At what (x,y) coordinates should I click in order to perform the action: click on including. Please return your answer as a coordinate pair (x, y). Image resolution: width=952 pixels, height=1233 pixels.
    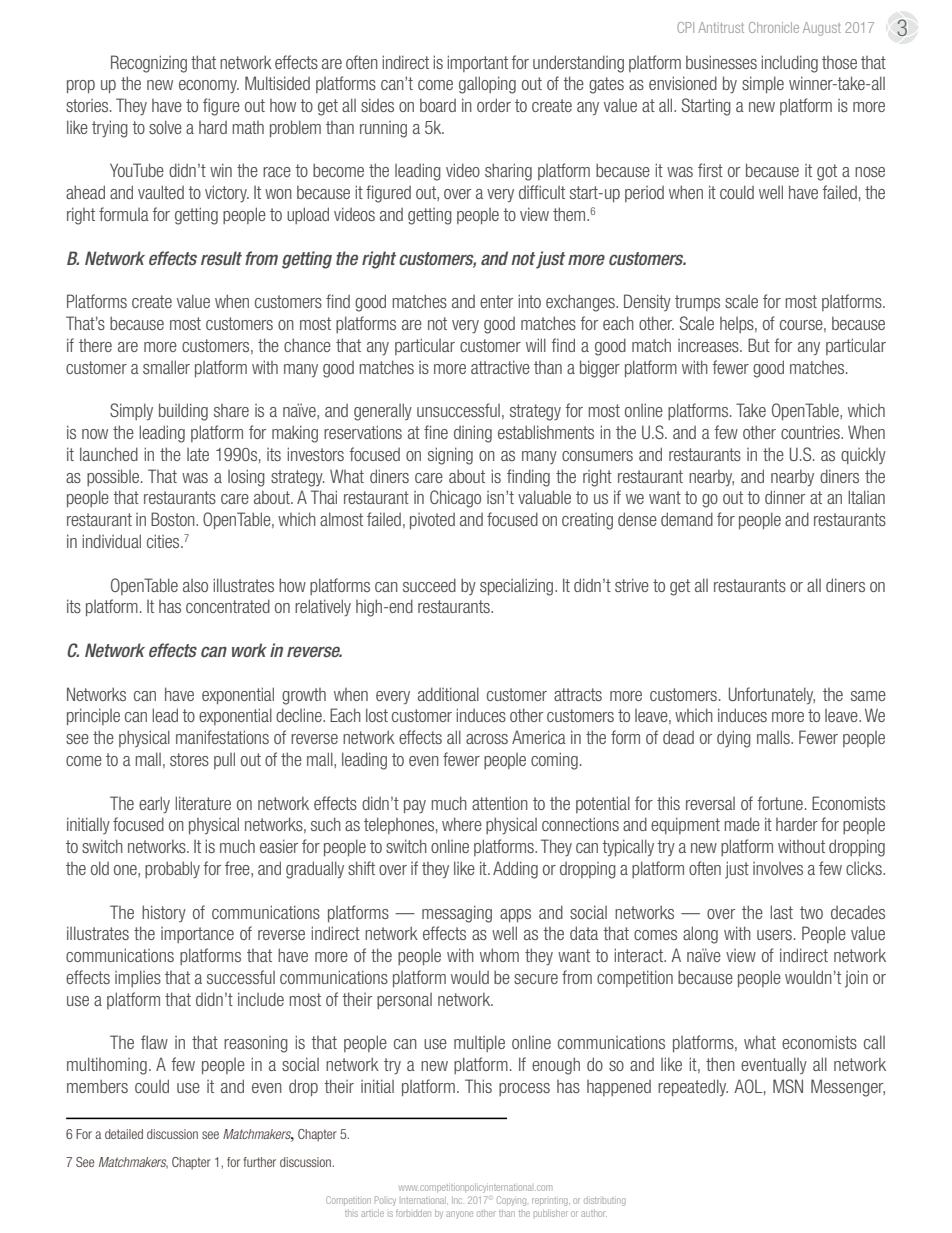
    Looking at the image, I should click on (790, 64).
